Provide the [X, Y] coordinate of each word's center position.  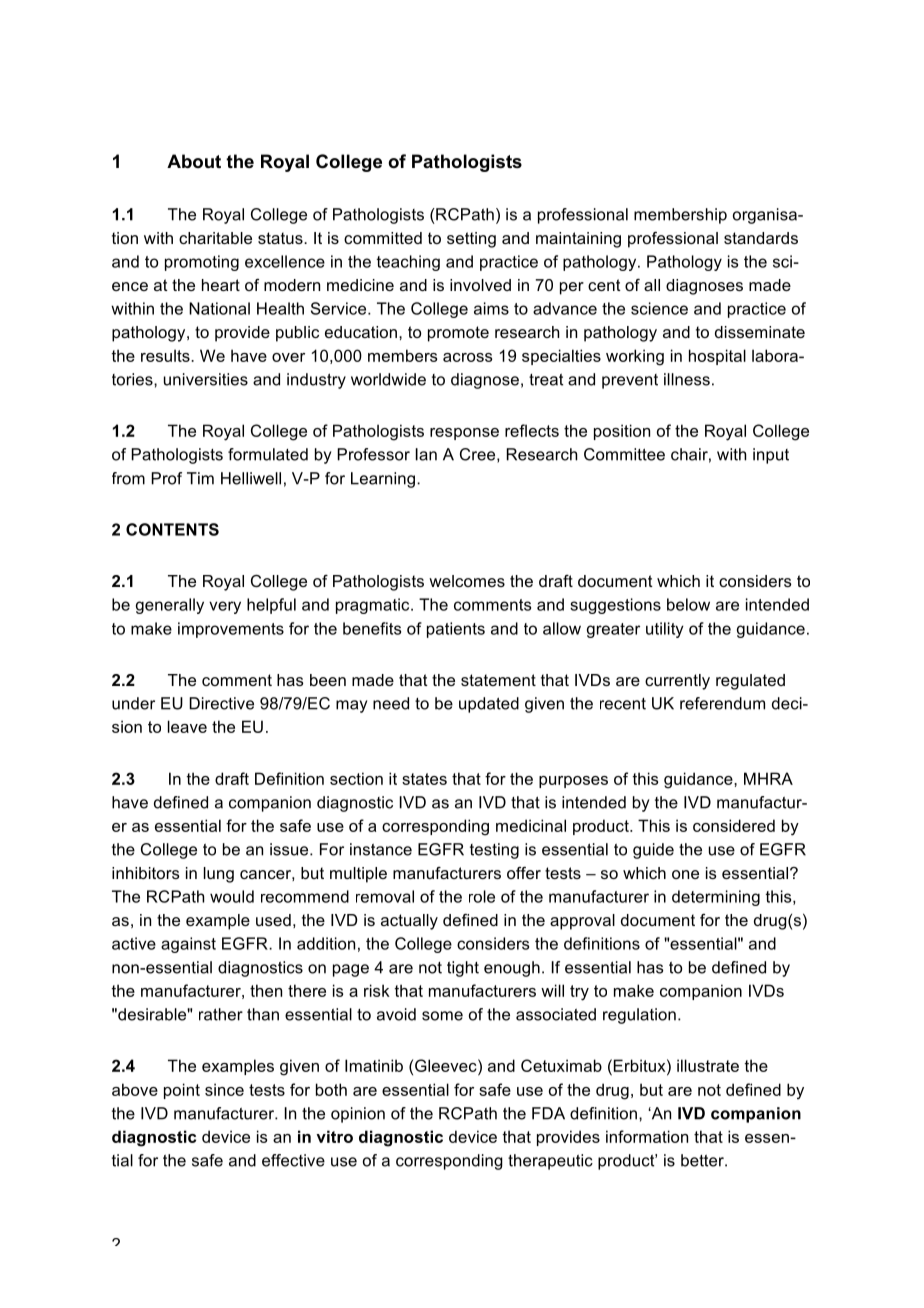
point [182, 1091]
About [194, 161]
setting [471, 240]
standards [761, 238]
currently [677, 682]
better [703, 1160]
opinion [358, 1115]
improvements [231, 630]
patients [456, 630]
